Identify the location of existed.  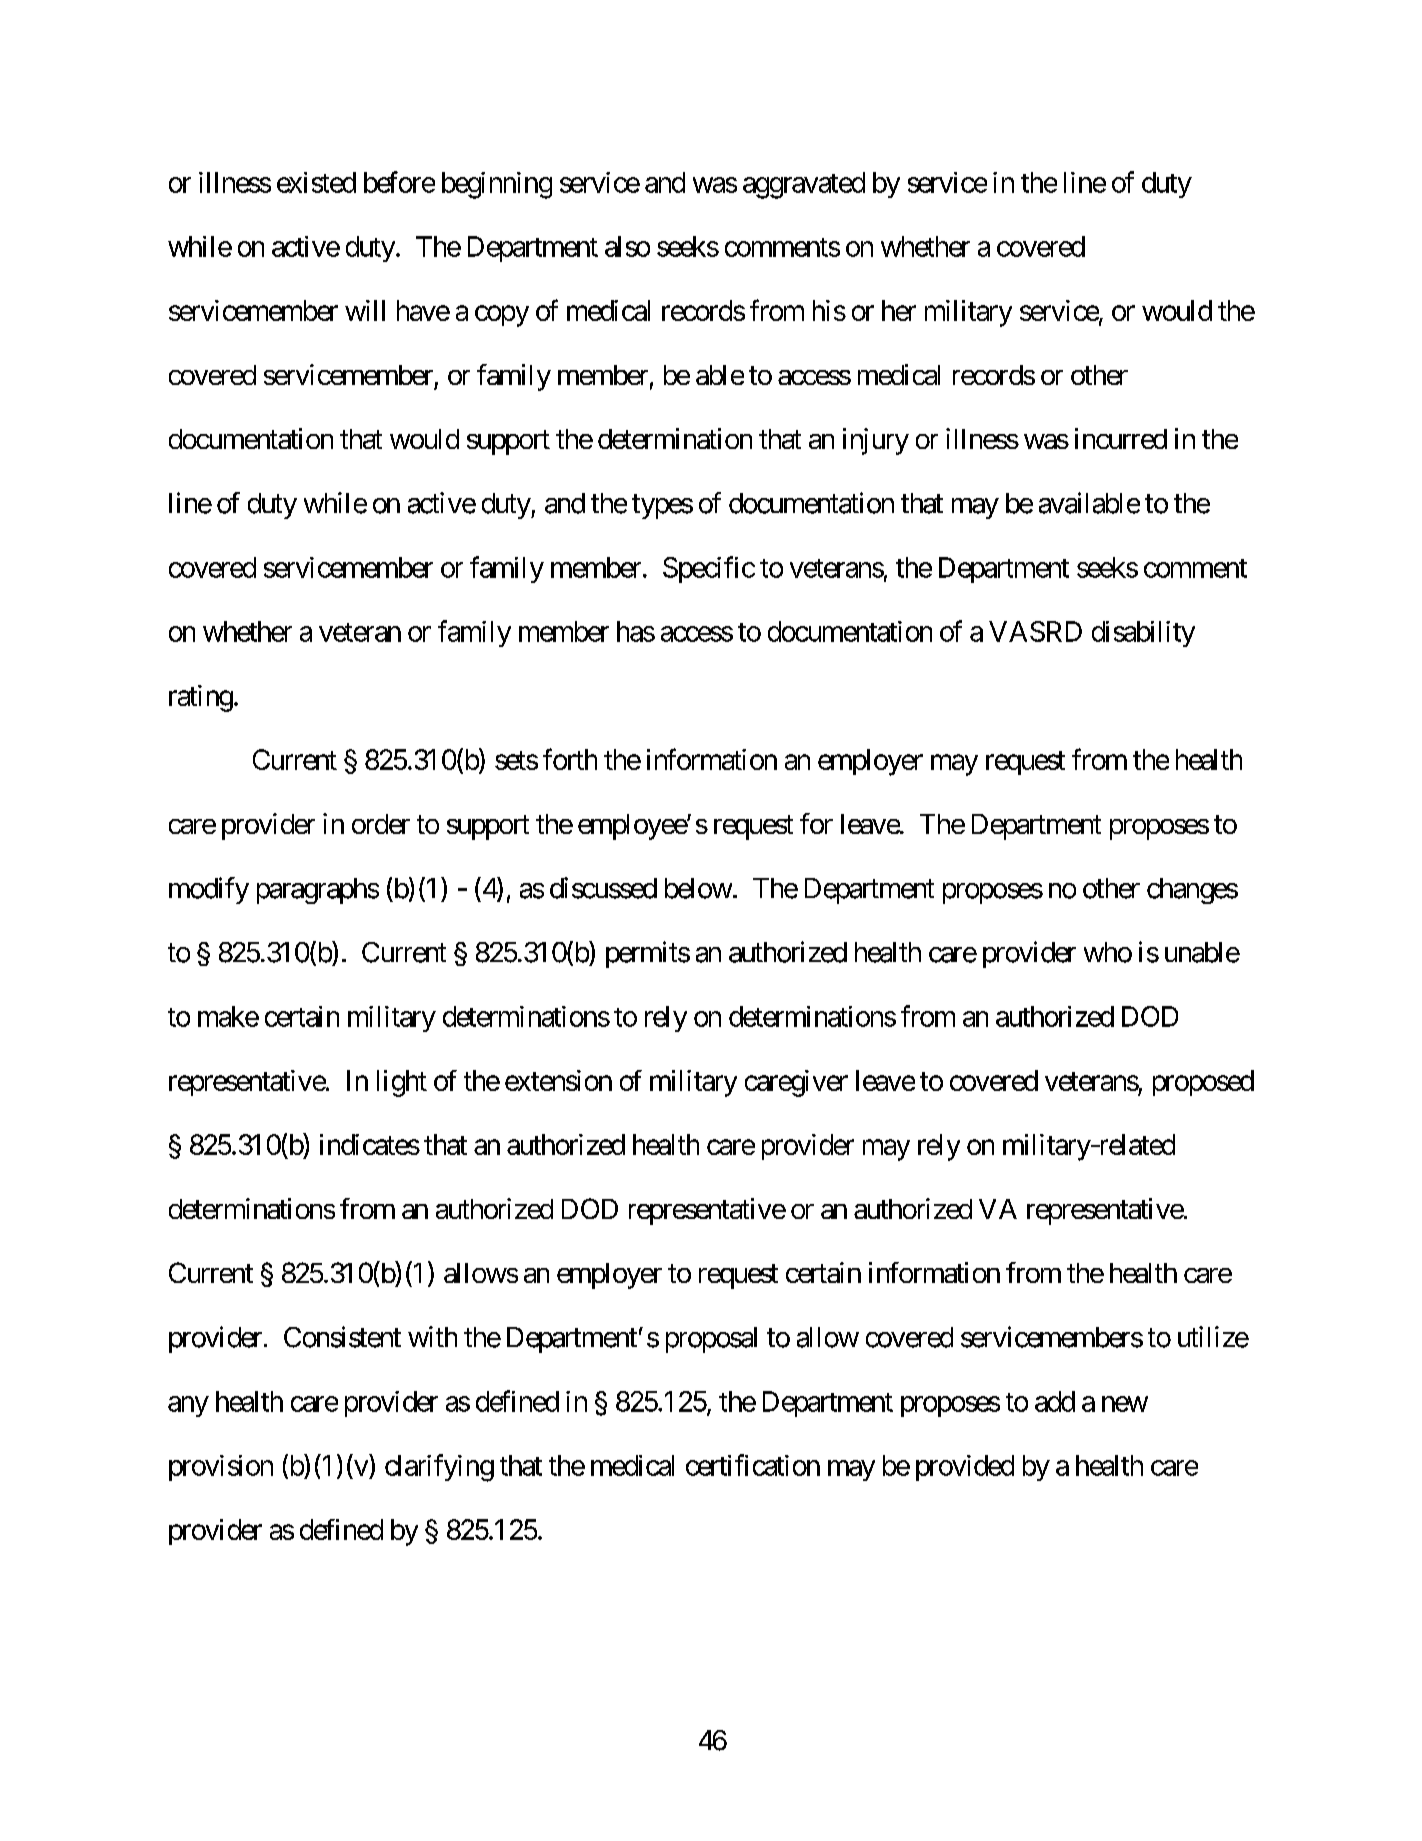
(316, 182).
